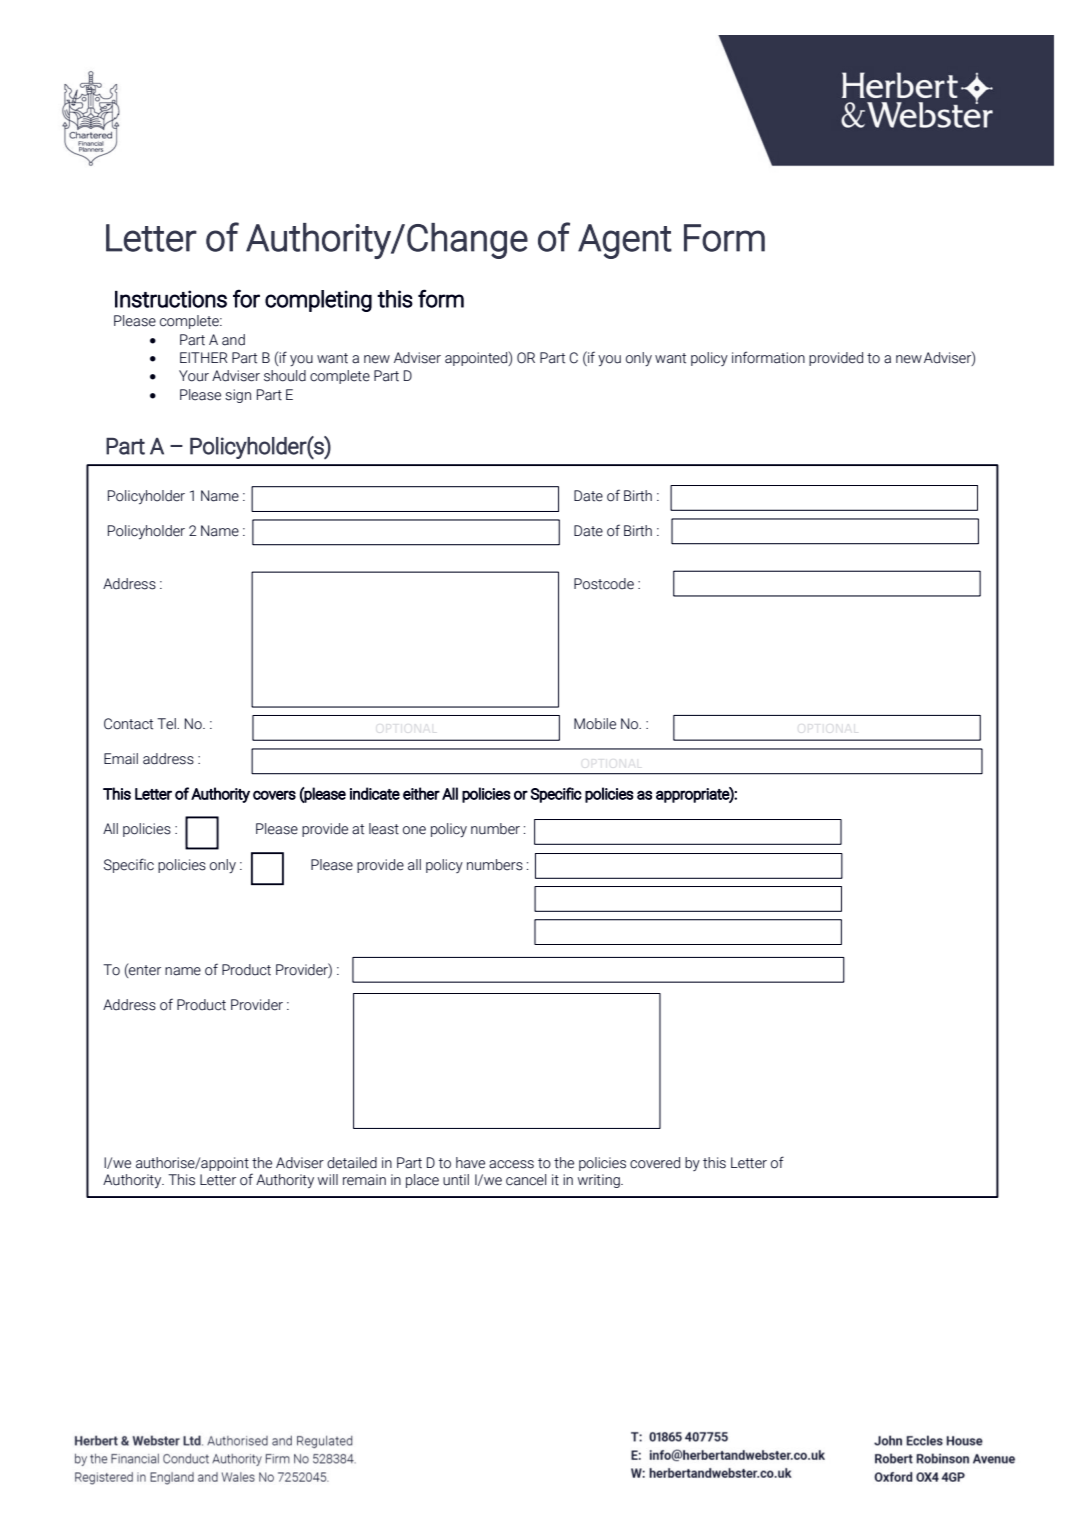  What do you see at coordinates (595, 724) in the screenshot?
I see `Mobile` at bounding box center [595, 724].
